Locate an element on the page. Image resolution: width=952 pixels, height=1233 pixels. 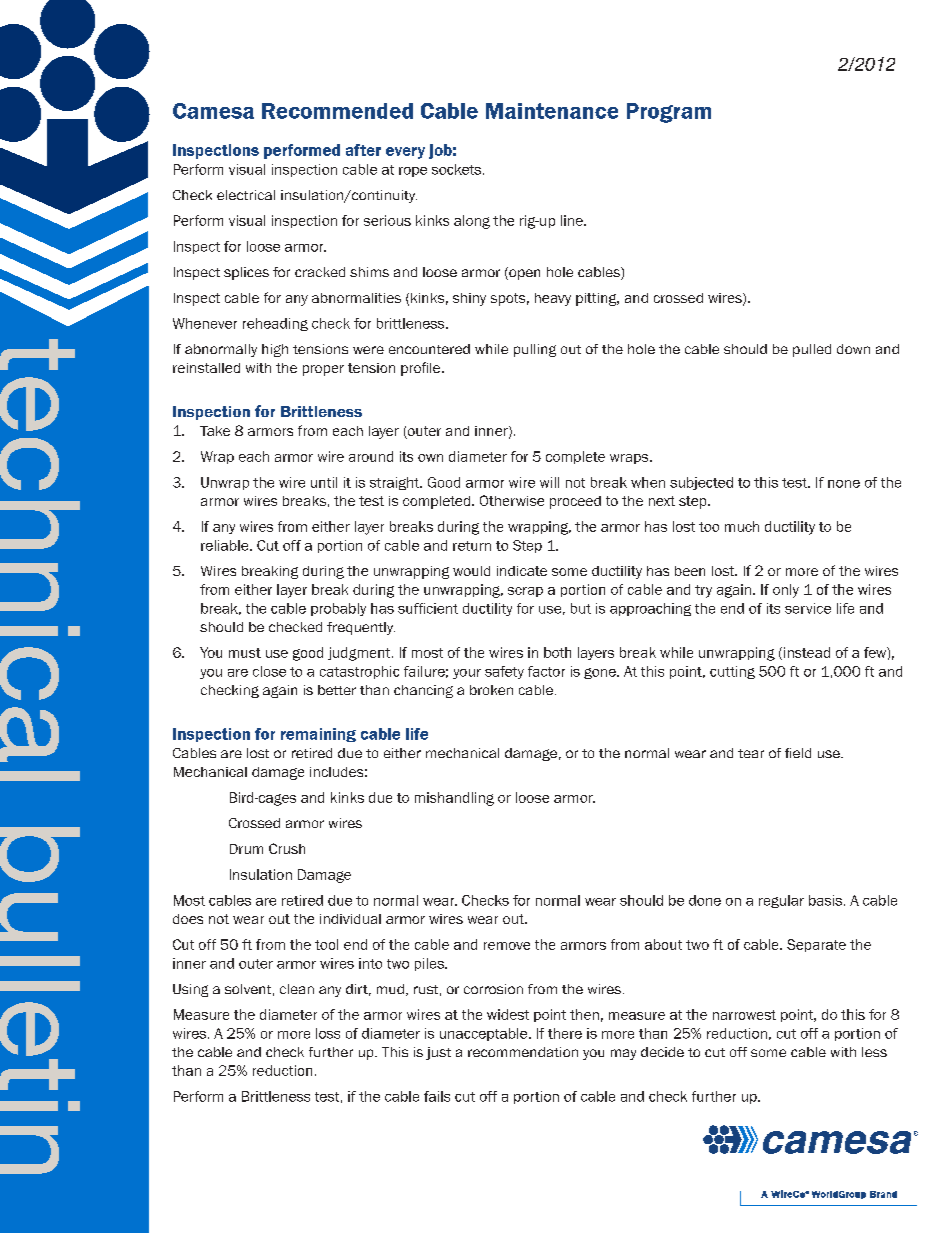
Crush is located at coordinates (287, 848).
